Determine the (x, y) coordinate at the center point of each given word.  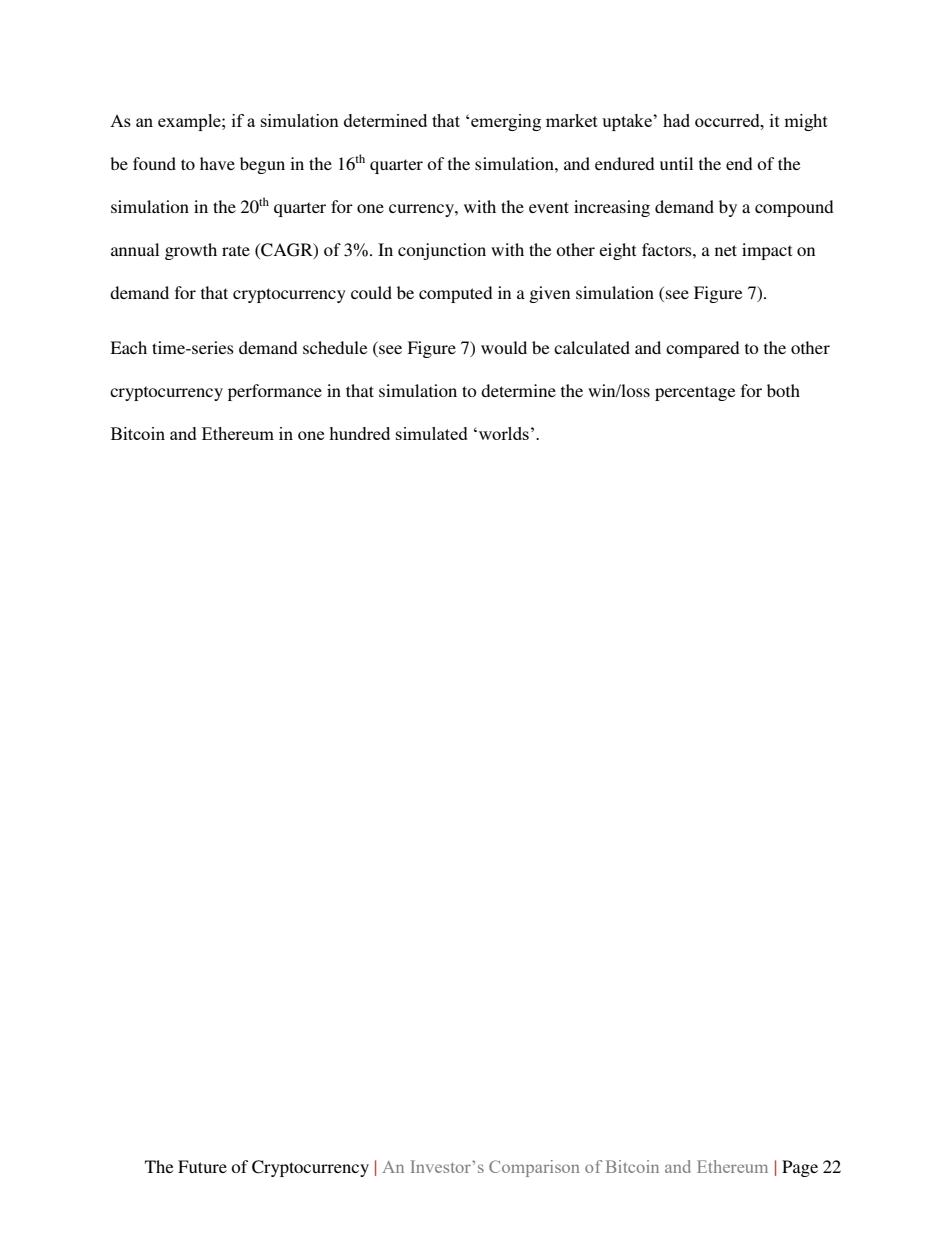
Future (202, 1166)
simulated (432, 433)
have (217, 163)
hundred (359, 433)
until (676, 163)
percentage (695, 393)
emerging (506, 122)
